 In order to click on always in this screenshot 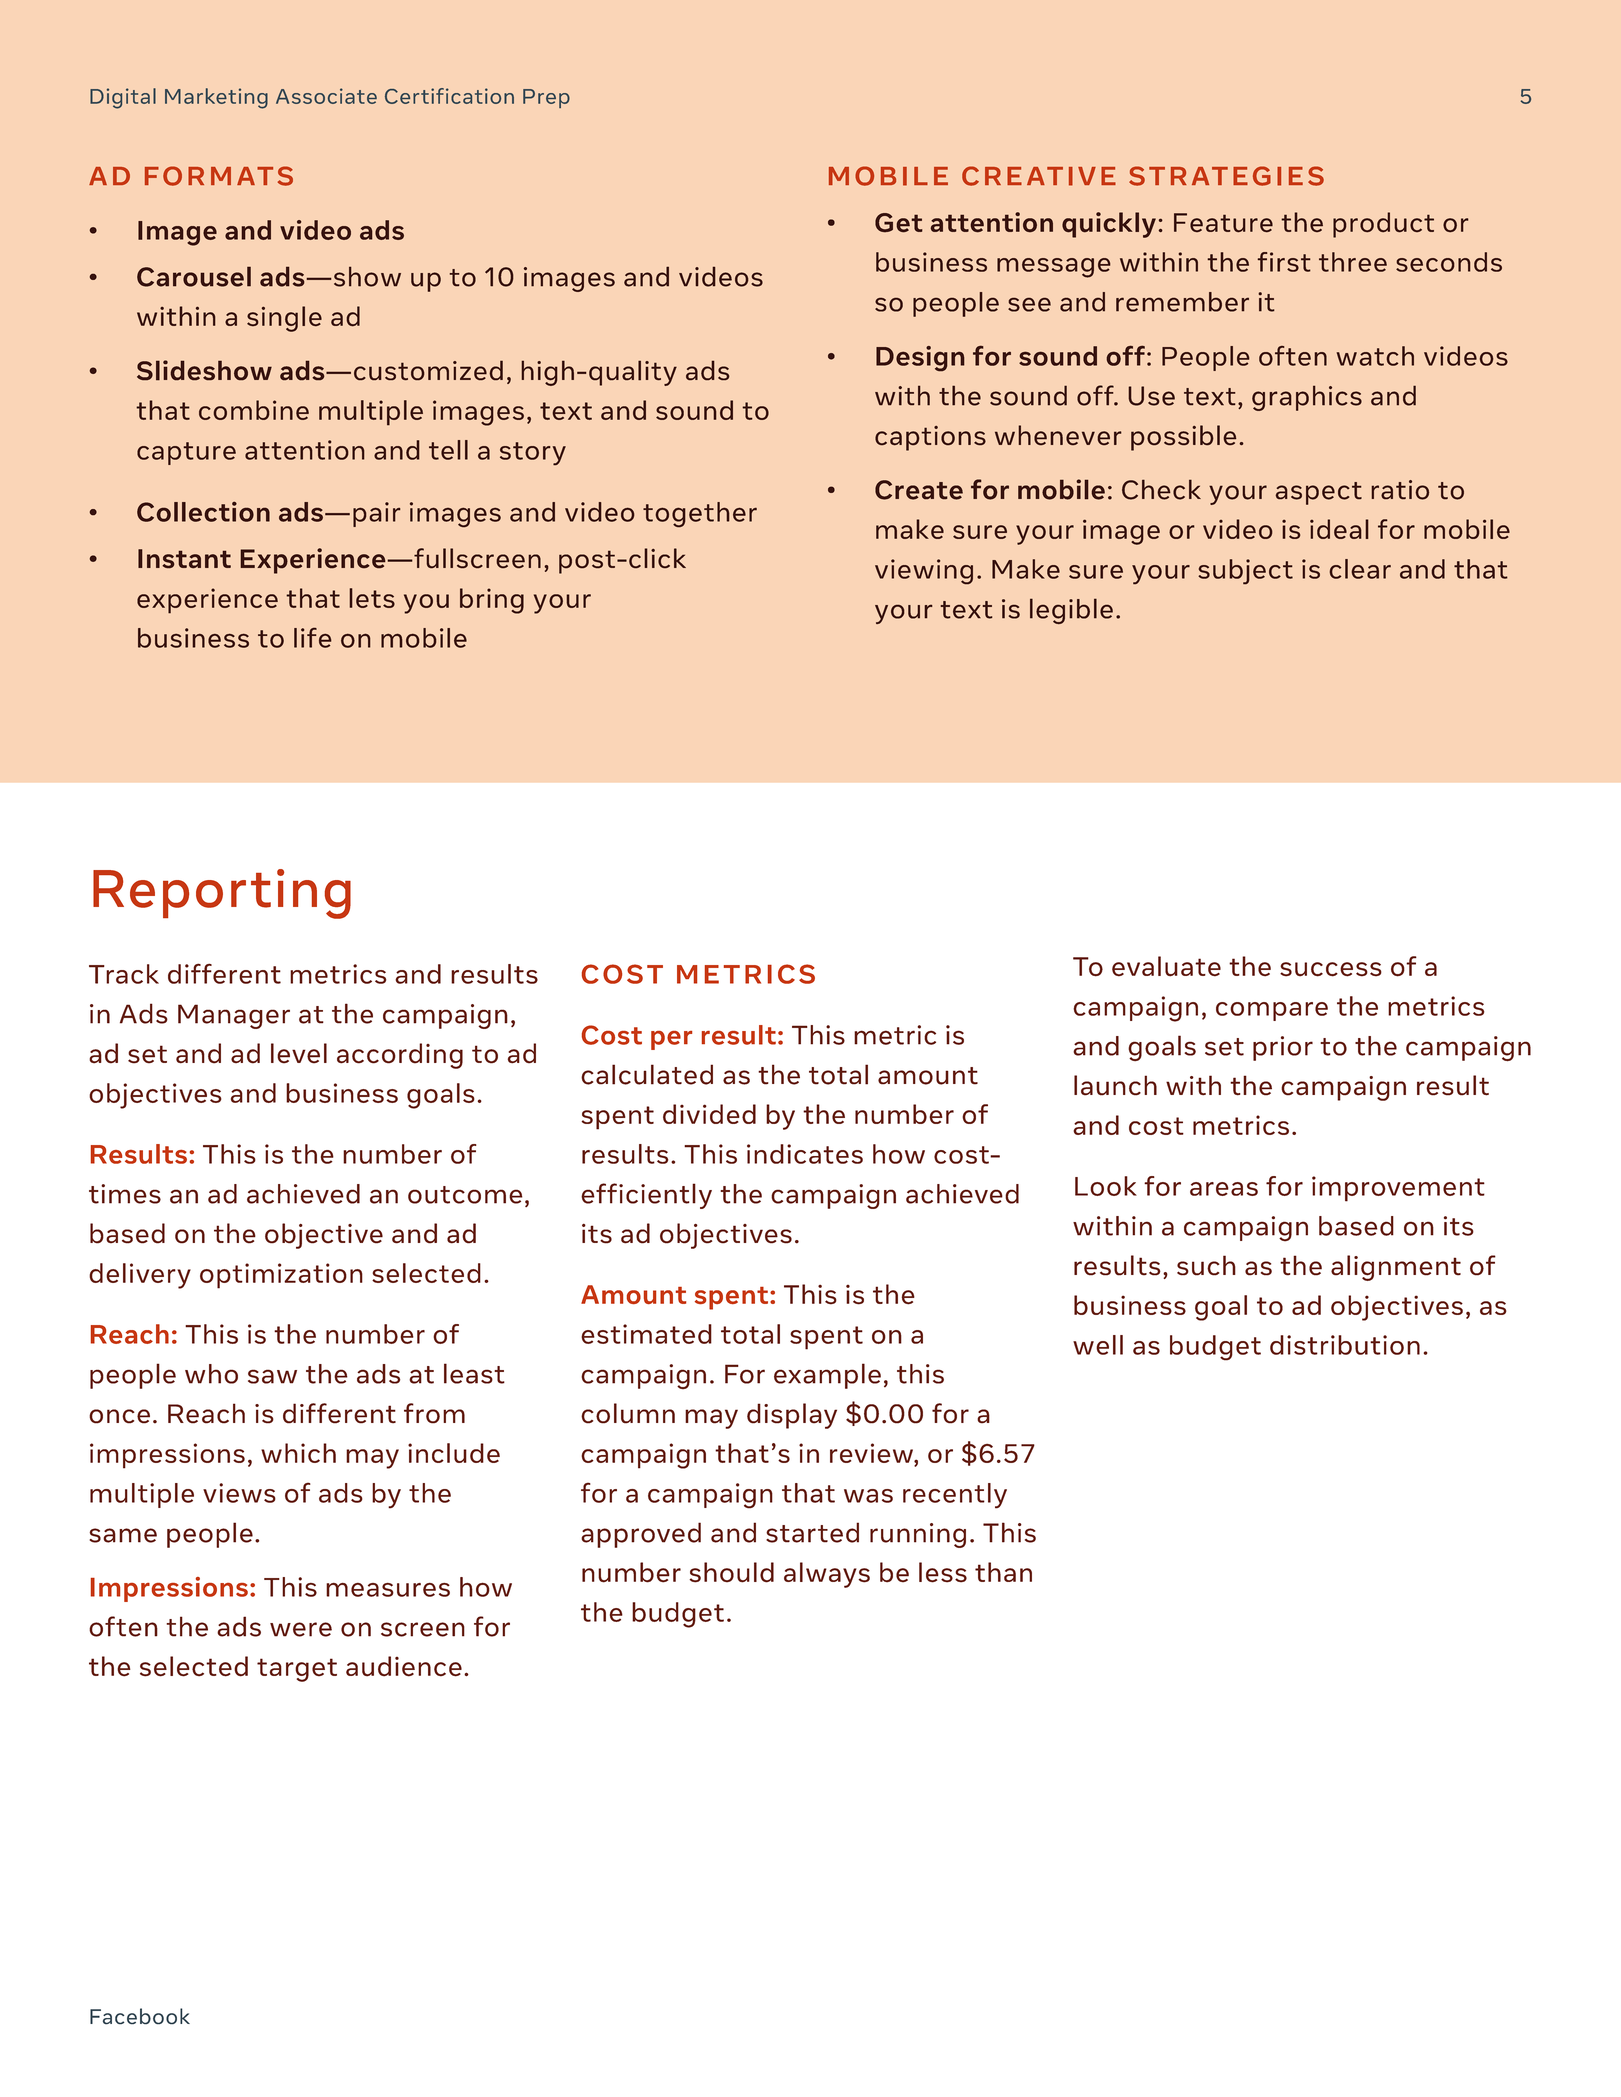, I will do `click(827, 1575)`.
